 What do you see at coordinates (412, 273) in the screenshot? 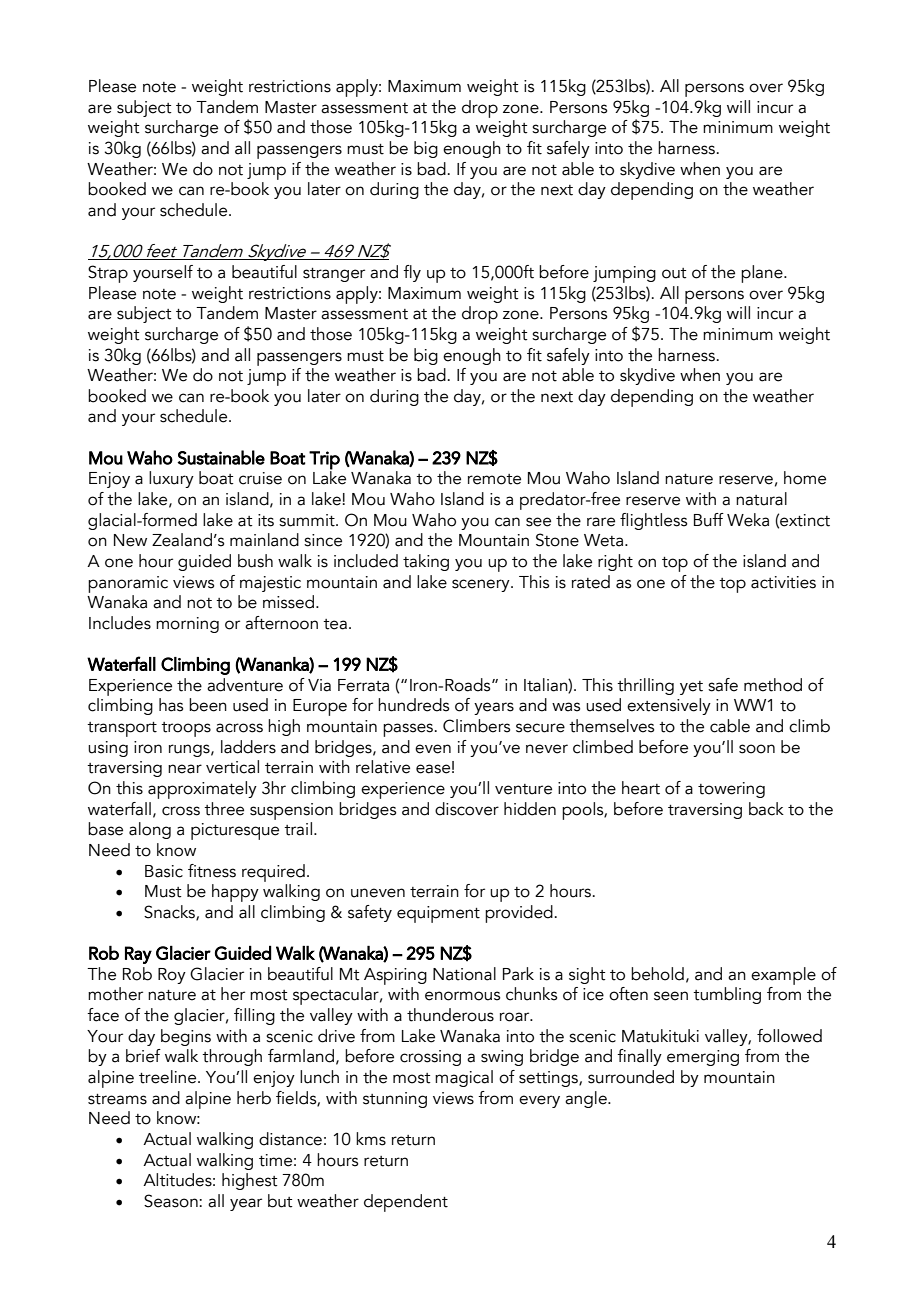
I see `fly` at bounding box center [412, 273].
